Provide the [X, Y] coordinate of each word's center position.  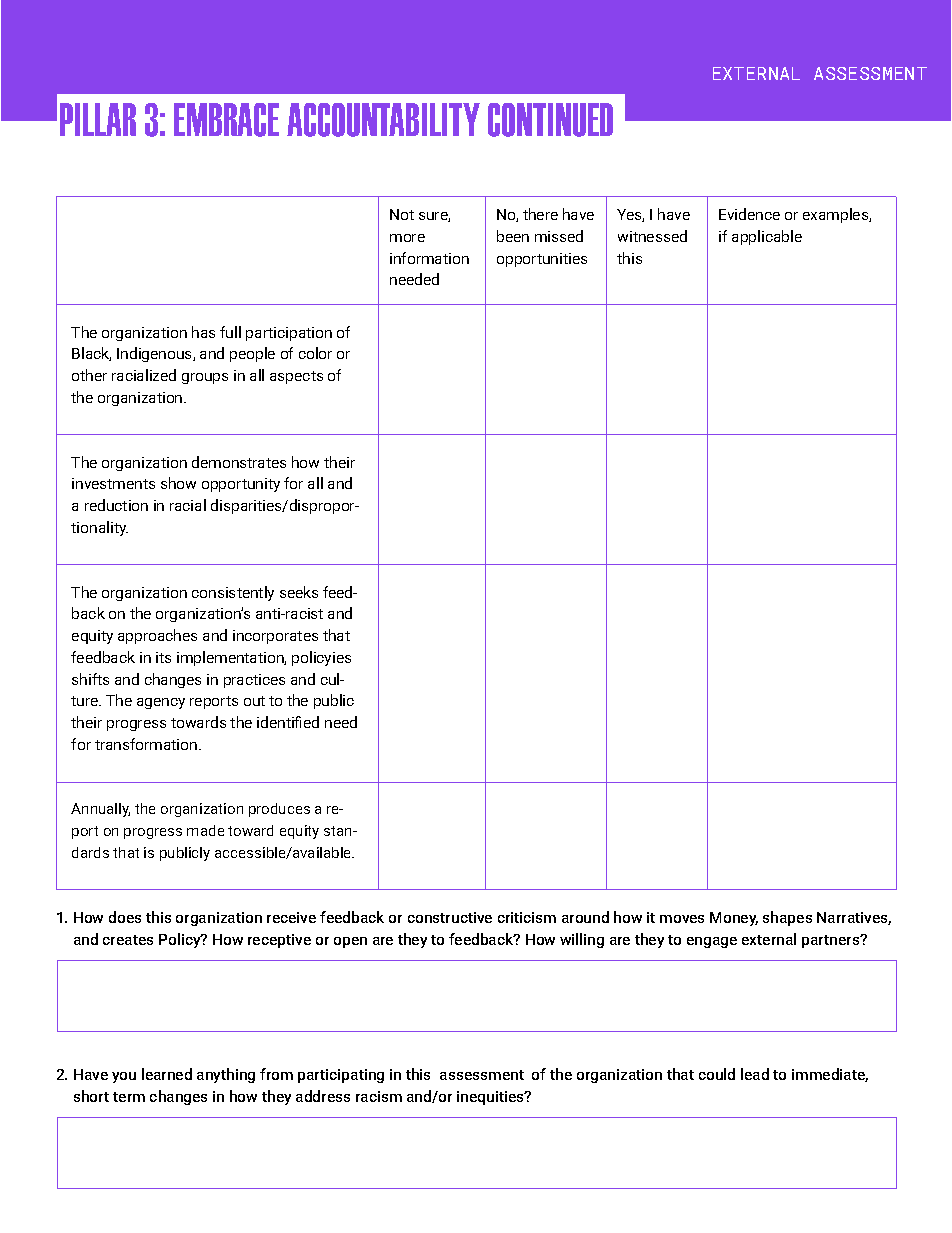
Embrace [226, 120]
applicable [767, 237]
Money [734, 919]
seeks [299, 592]
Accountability [383, 120]
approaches [157, 636]
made [205, 830]
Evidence [749, 214]
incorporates [275, 637]
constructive [450, 917]
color [315, 353]
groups [205, 378]
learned [167, 1074]
